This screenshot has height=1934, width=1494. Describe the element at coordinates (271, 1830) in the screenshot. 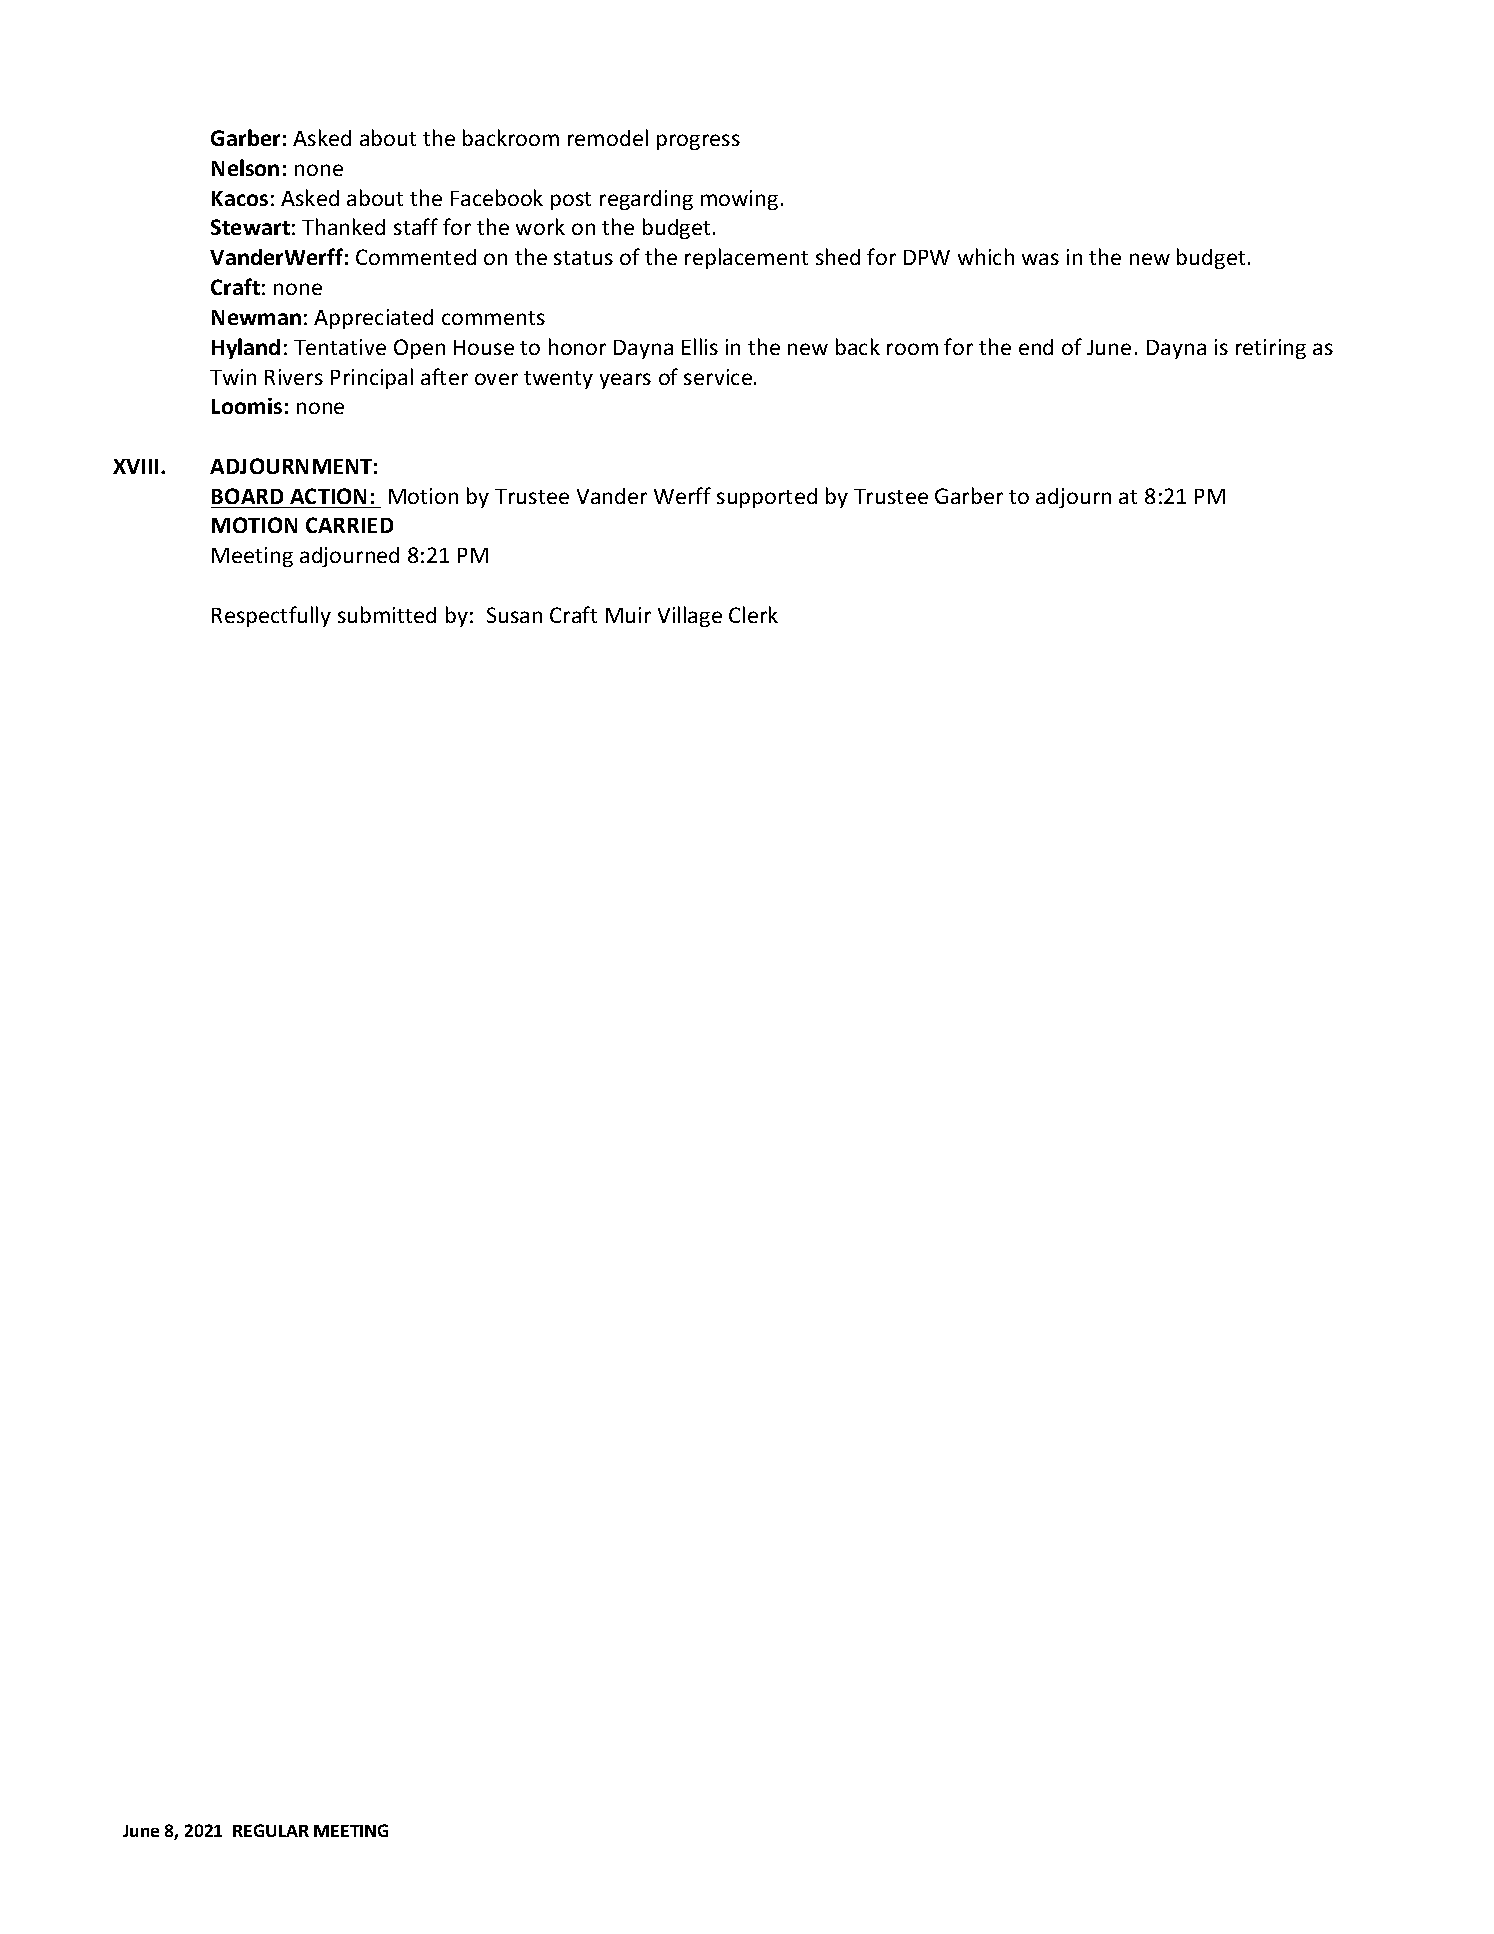

I see `REGULAR` at that location.
